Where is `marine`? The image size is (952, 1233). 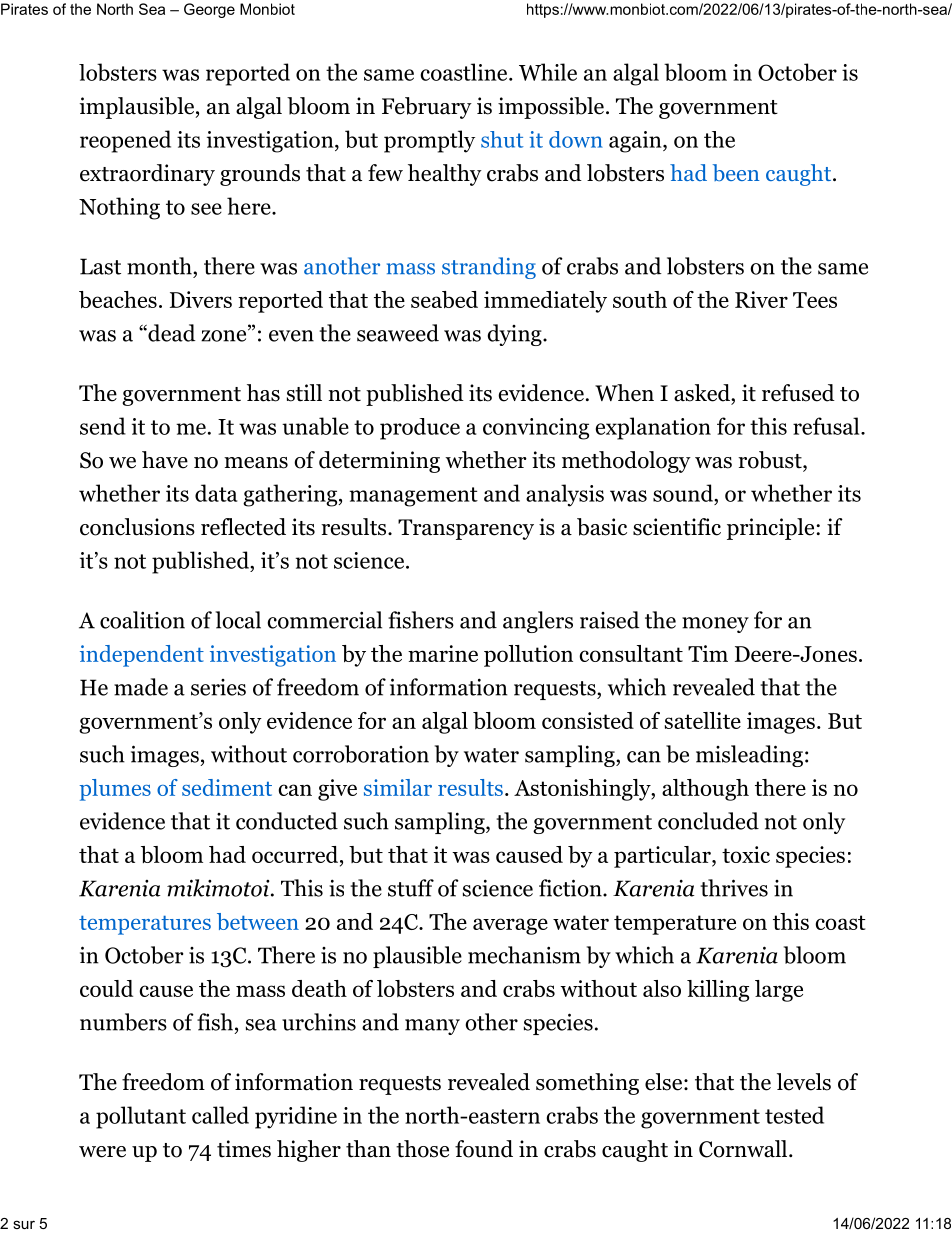
marine is located at coordinates (443, 653).
